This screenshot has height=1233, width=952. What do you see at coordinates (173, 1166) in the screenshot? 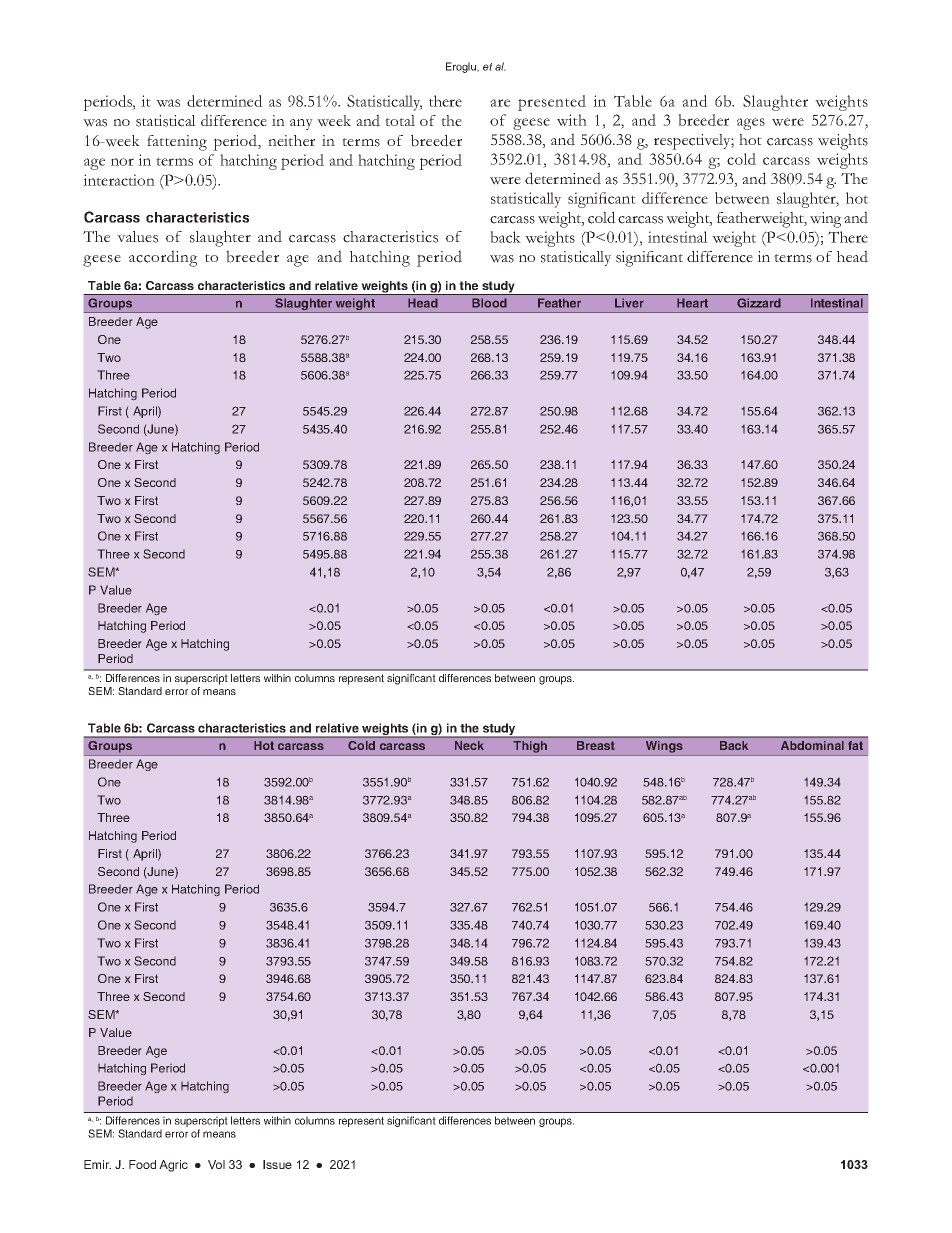
I see `Agric` at bounding box center [173, 1166].
